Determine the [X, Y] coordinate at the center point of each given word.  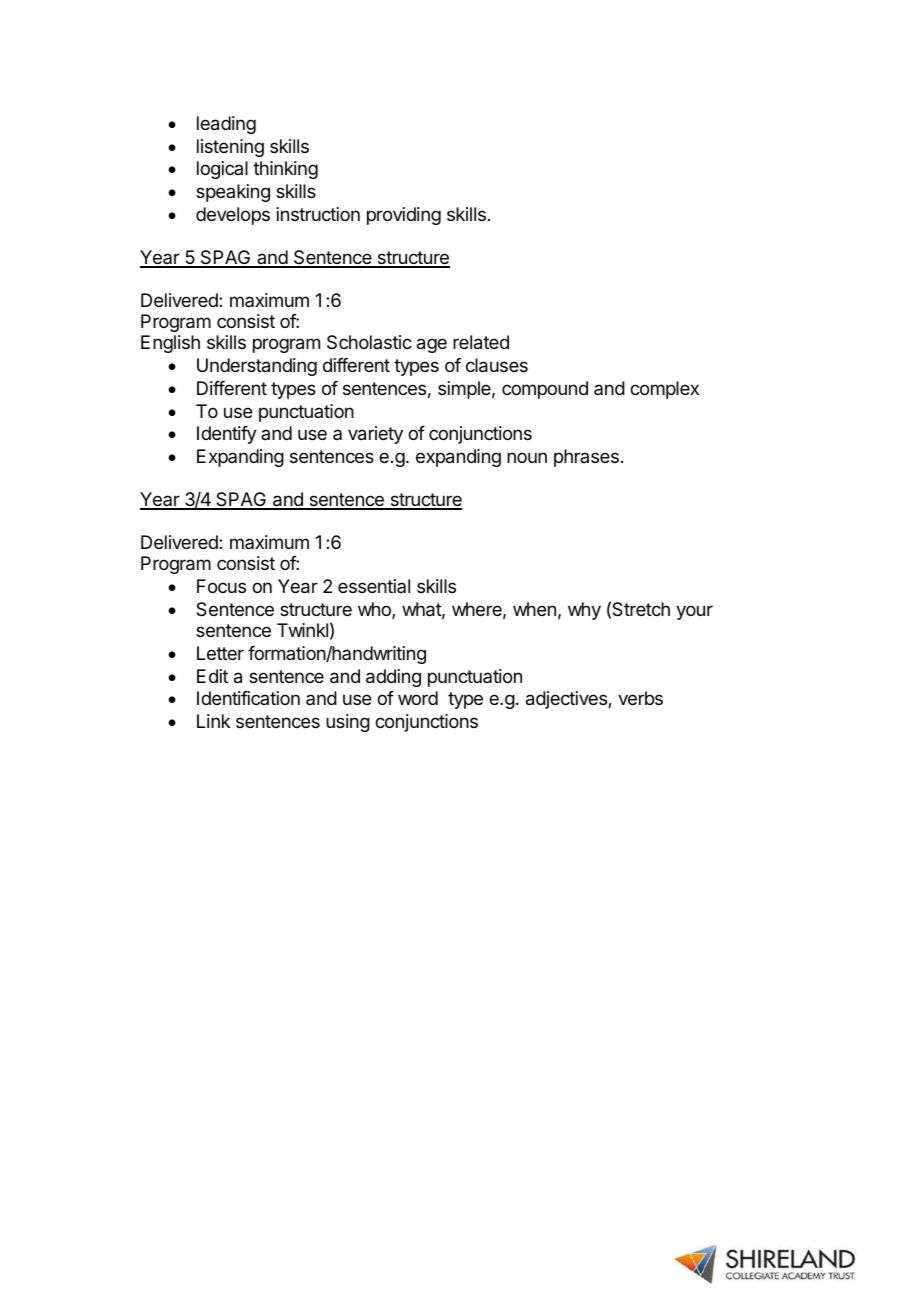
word [418, 698]
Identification [248, 698]
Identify [227, 435]
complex [664, 390]
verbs [640, 698]
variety [375, 435]
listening [230, 148]
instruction [318, 214]
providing [404, 216]
